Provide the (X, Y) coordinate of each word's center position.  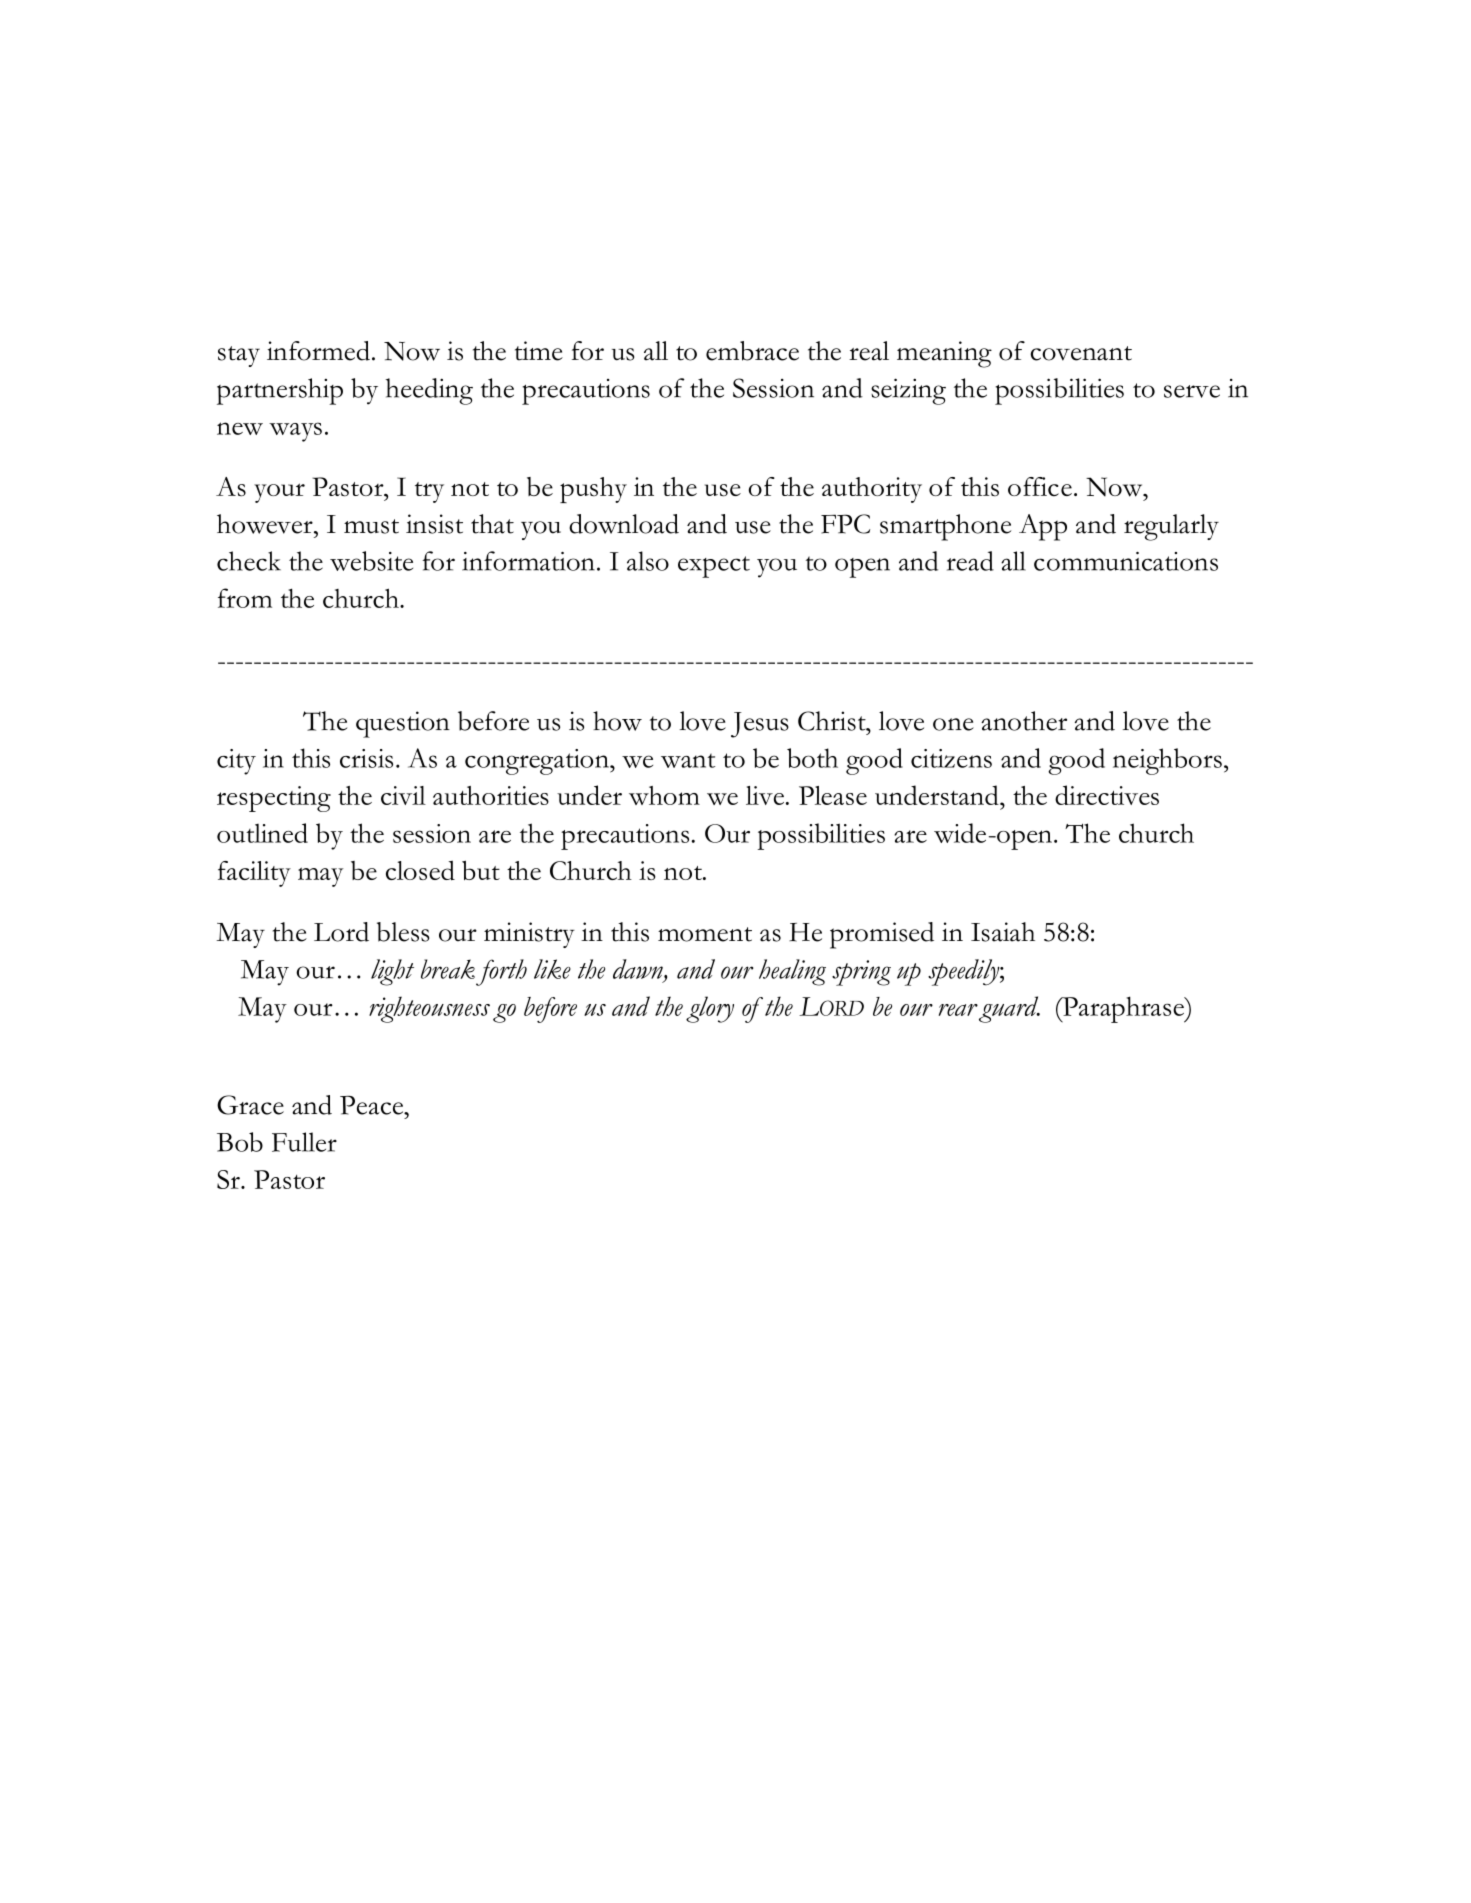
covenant (1081, 353)
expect (714, 567)
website (371, 561)
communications (1126, 561)
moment (705, 934)
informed (318, 351)
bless (403, 932)
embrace (752, 351)
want (688, 761)
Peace (373, 1105)
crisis (366, 758)
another (1024, 721)
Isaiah (1003, 932)
